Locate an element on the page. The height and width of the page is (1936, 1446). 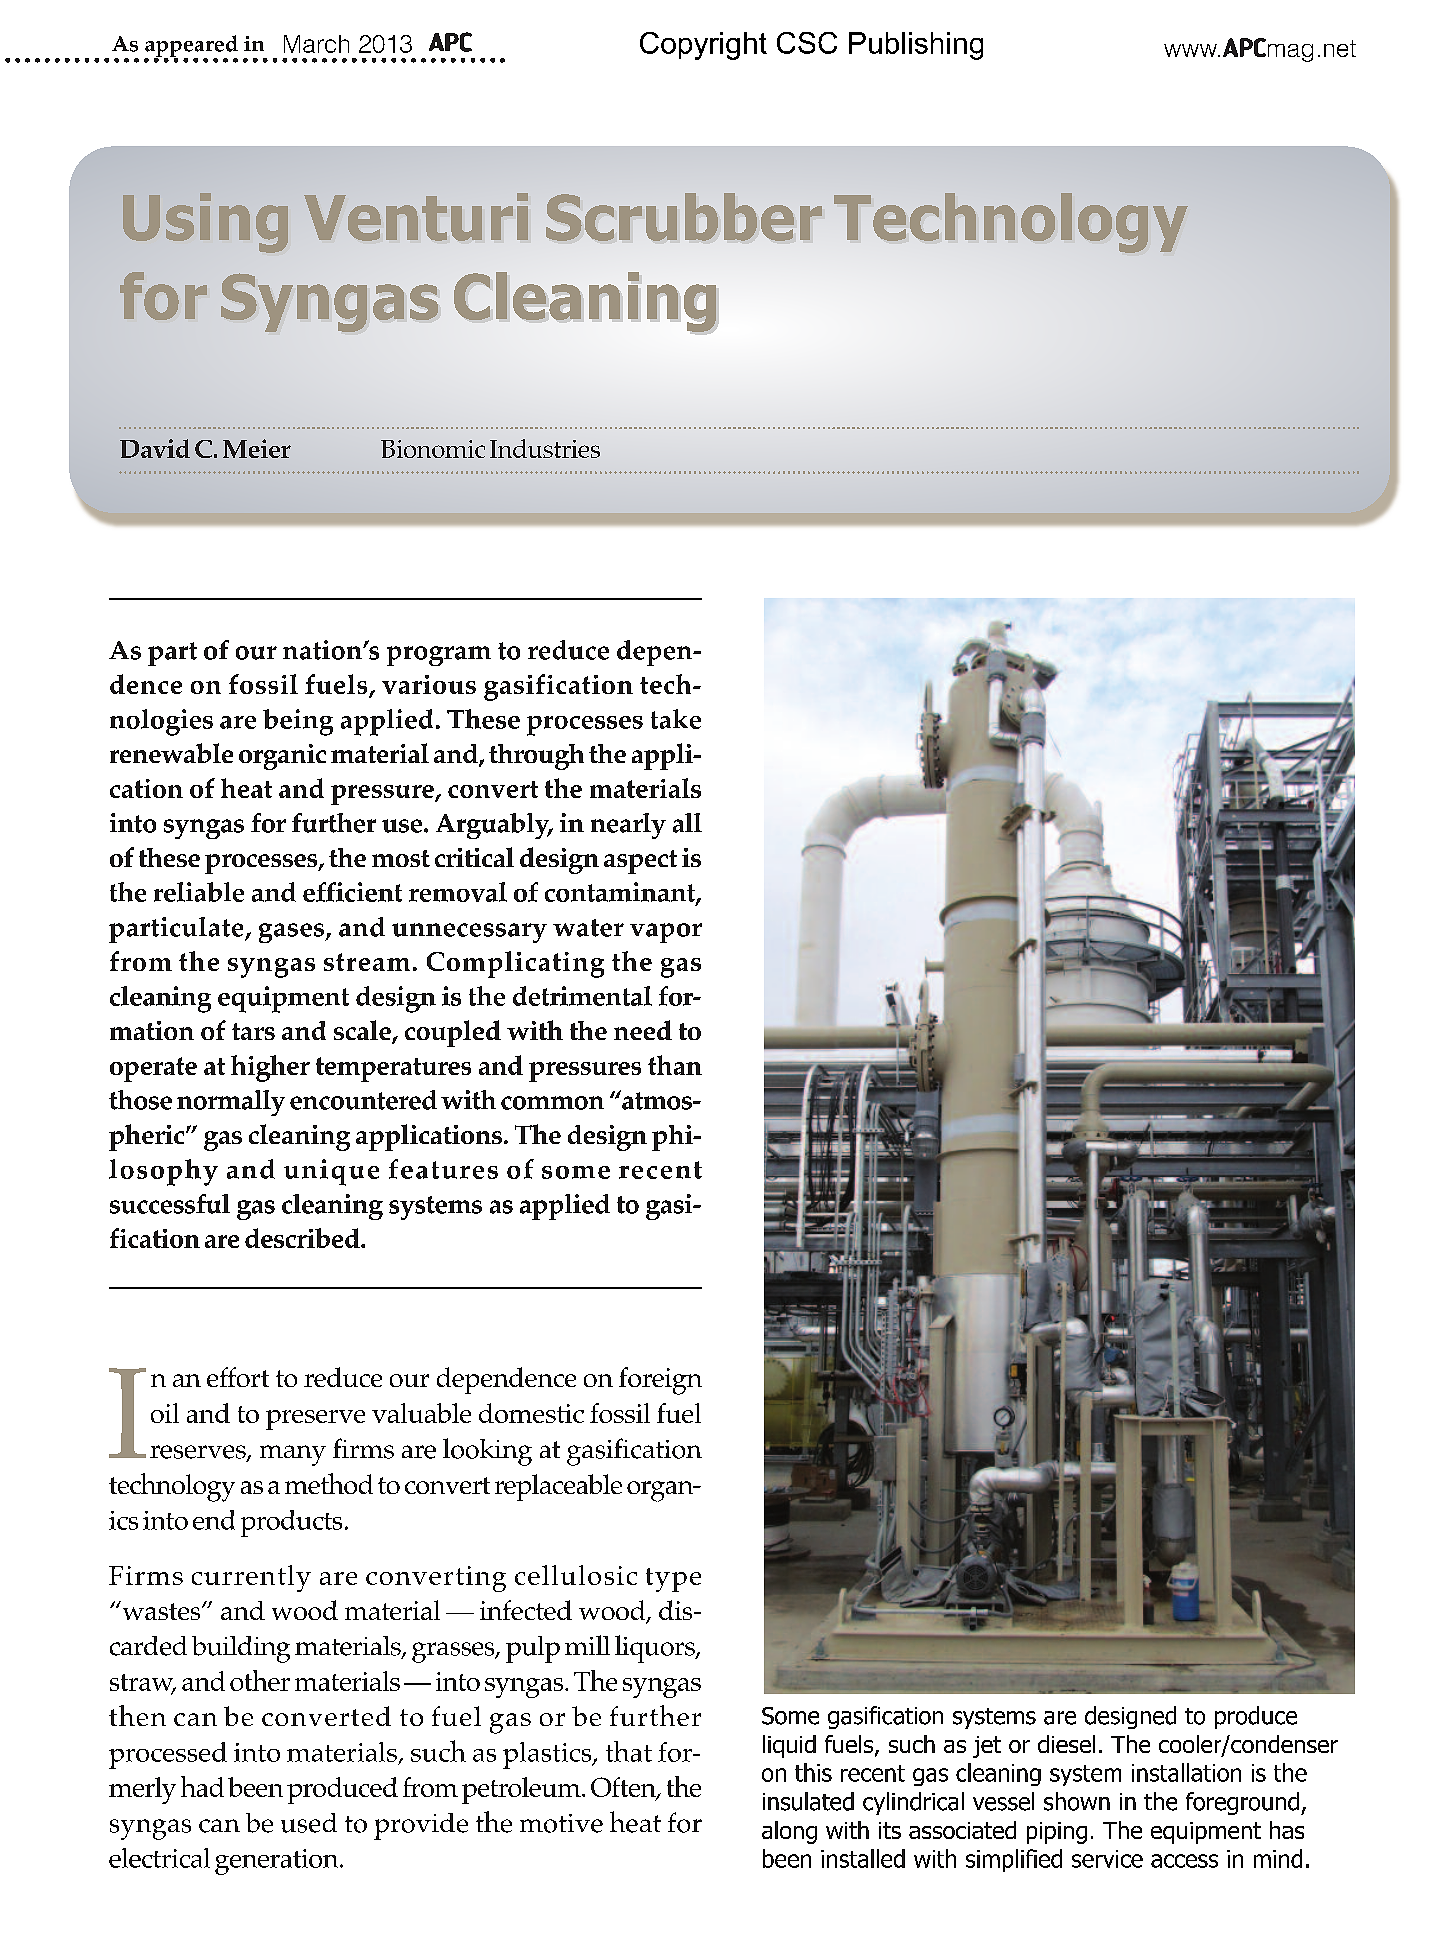
used is located at coordinates (309, 1823).
